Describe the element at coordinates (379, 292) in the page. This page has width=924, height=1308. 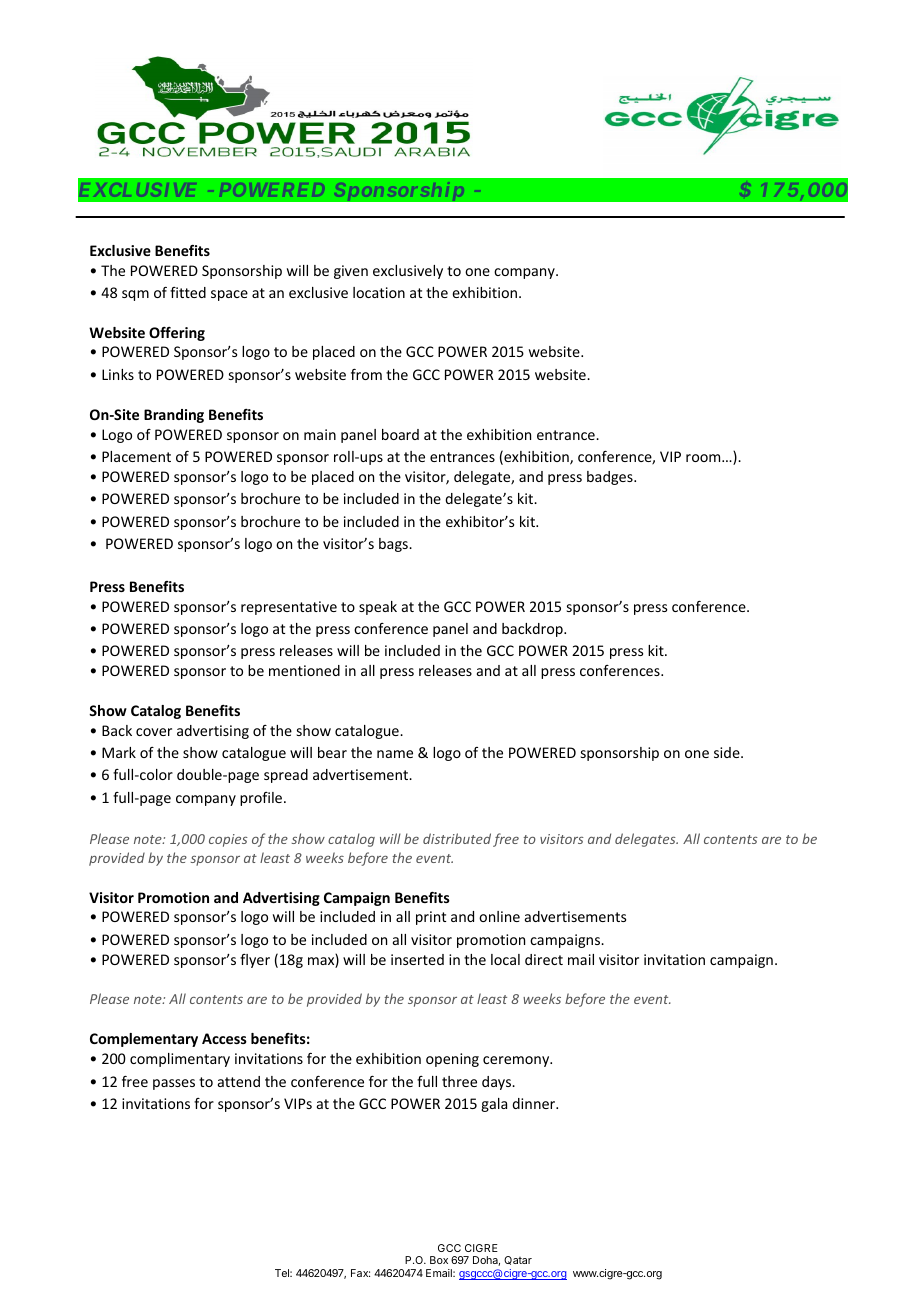
I see `location` at that location.
